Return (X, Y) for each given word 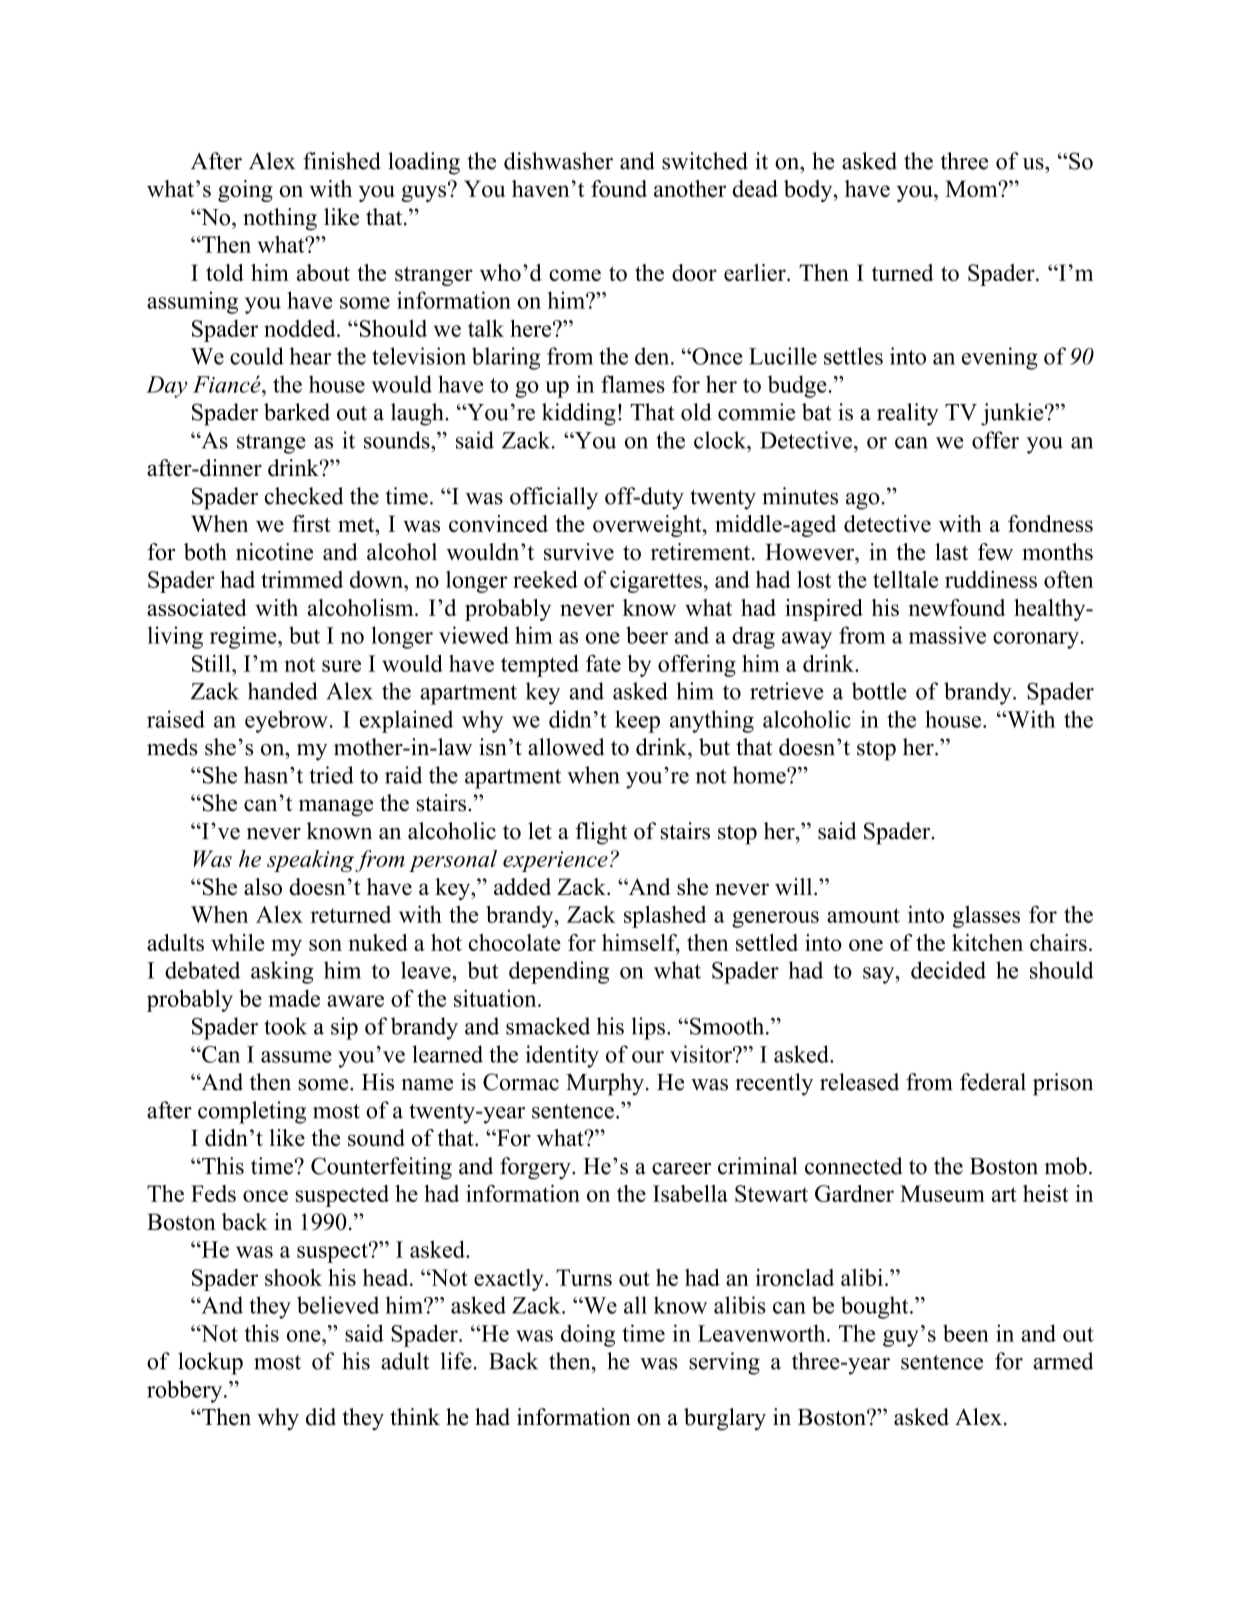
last (951, 552)
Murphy (605, 1084)
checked (304, 496)
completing (252, 1112)
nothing (280, 219)
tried (332, 775)
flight (601, 833)
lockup (210, 1363)
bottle (879, 691)
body (809, 191)
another (690, 188)
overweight (648, 526)
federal (993, 1082)
